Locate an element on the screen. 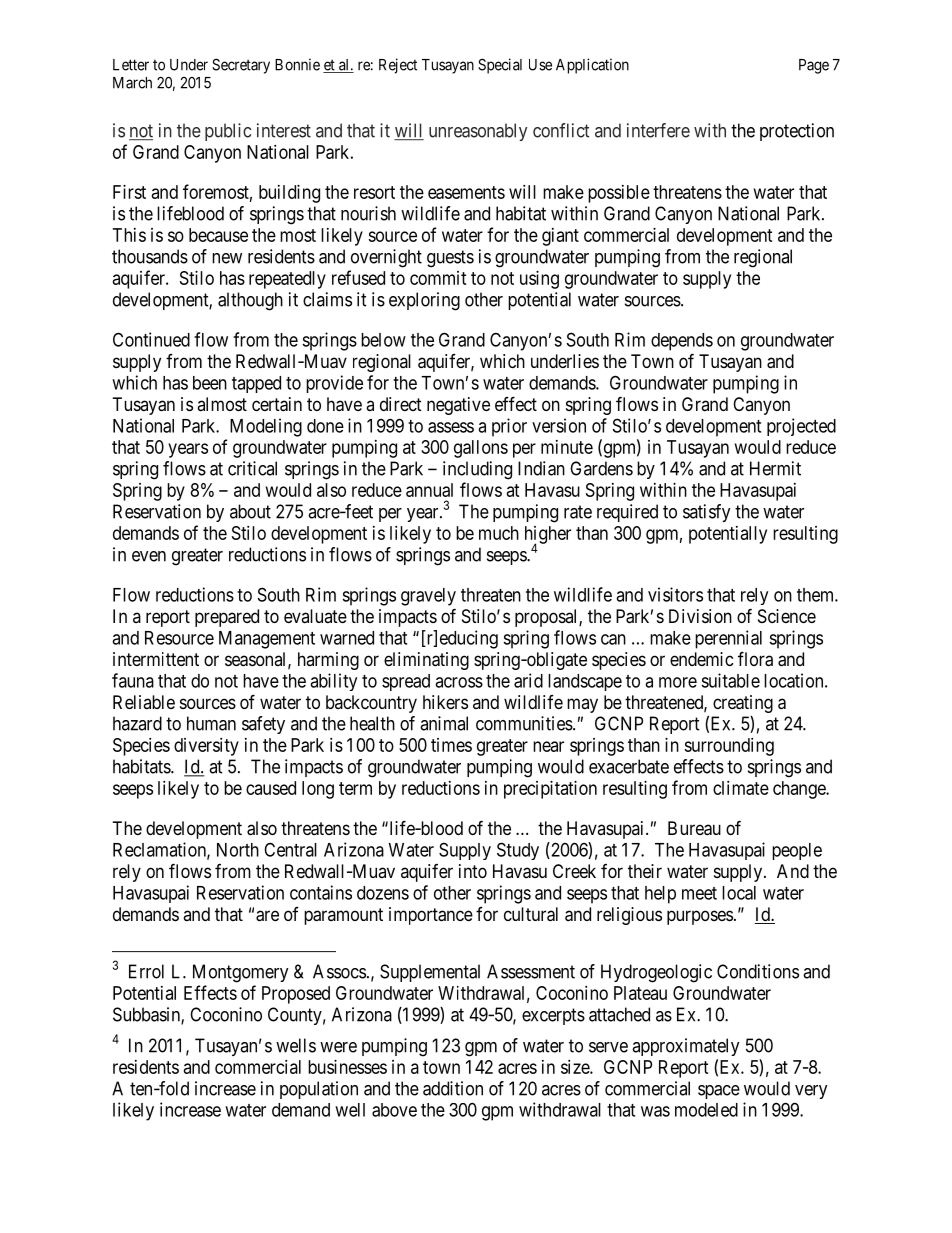 This screenshot has height=1233, width=952. protection is located at coordinates (797, 132).
